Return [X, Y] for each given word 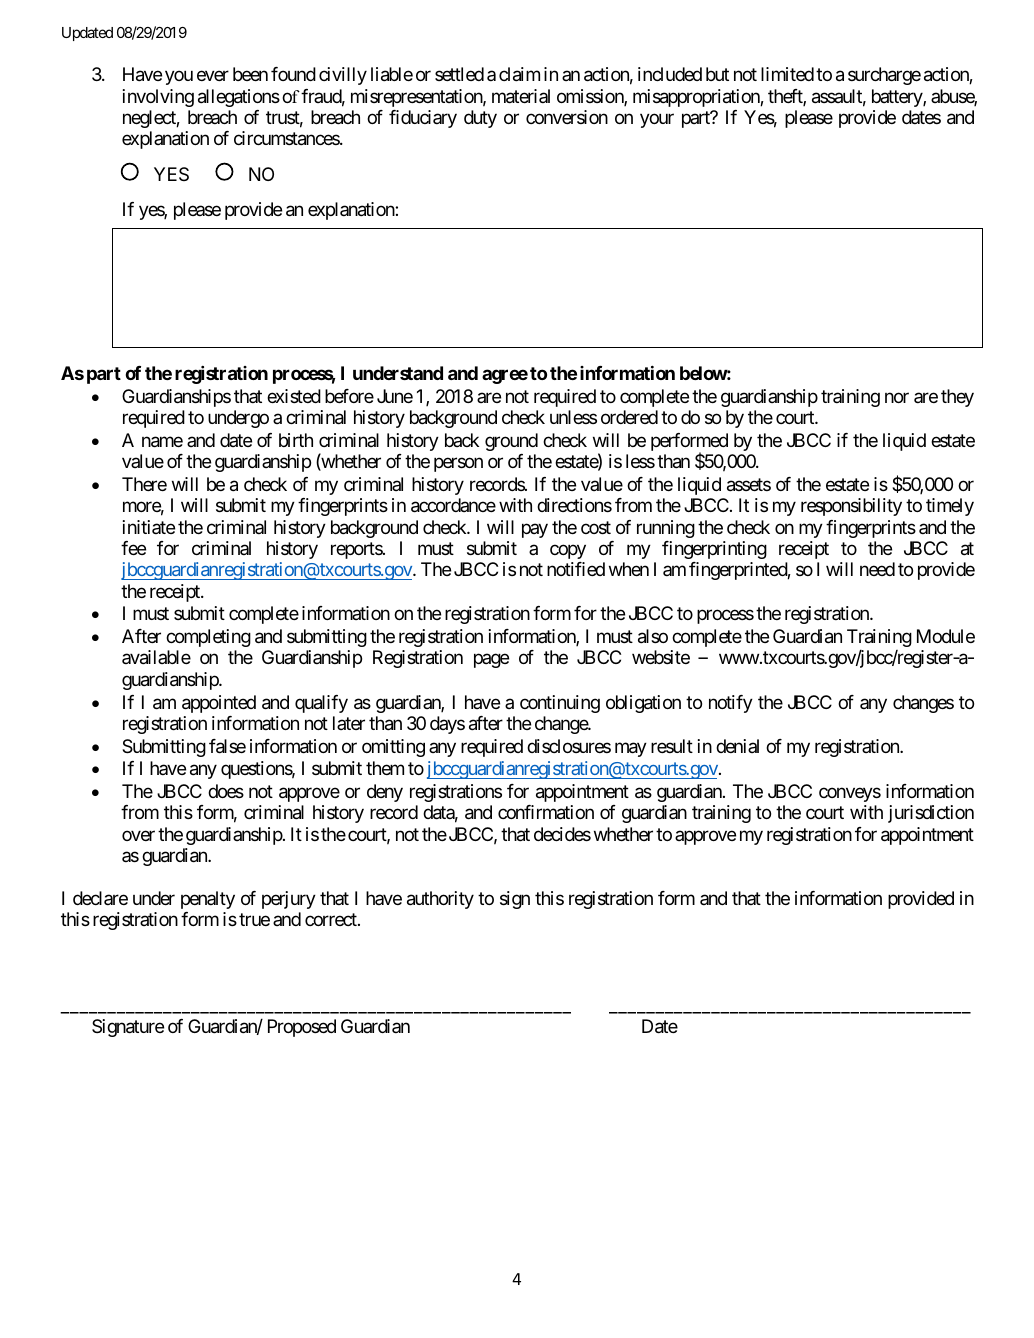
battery [898, 98]
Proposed [302, 1028]
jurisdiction [931, 814]
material [521, 96]
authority [440, 900]
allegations [239, 98]
